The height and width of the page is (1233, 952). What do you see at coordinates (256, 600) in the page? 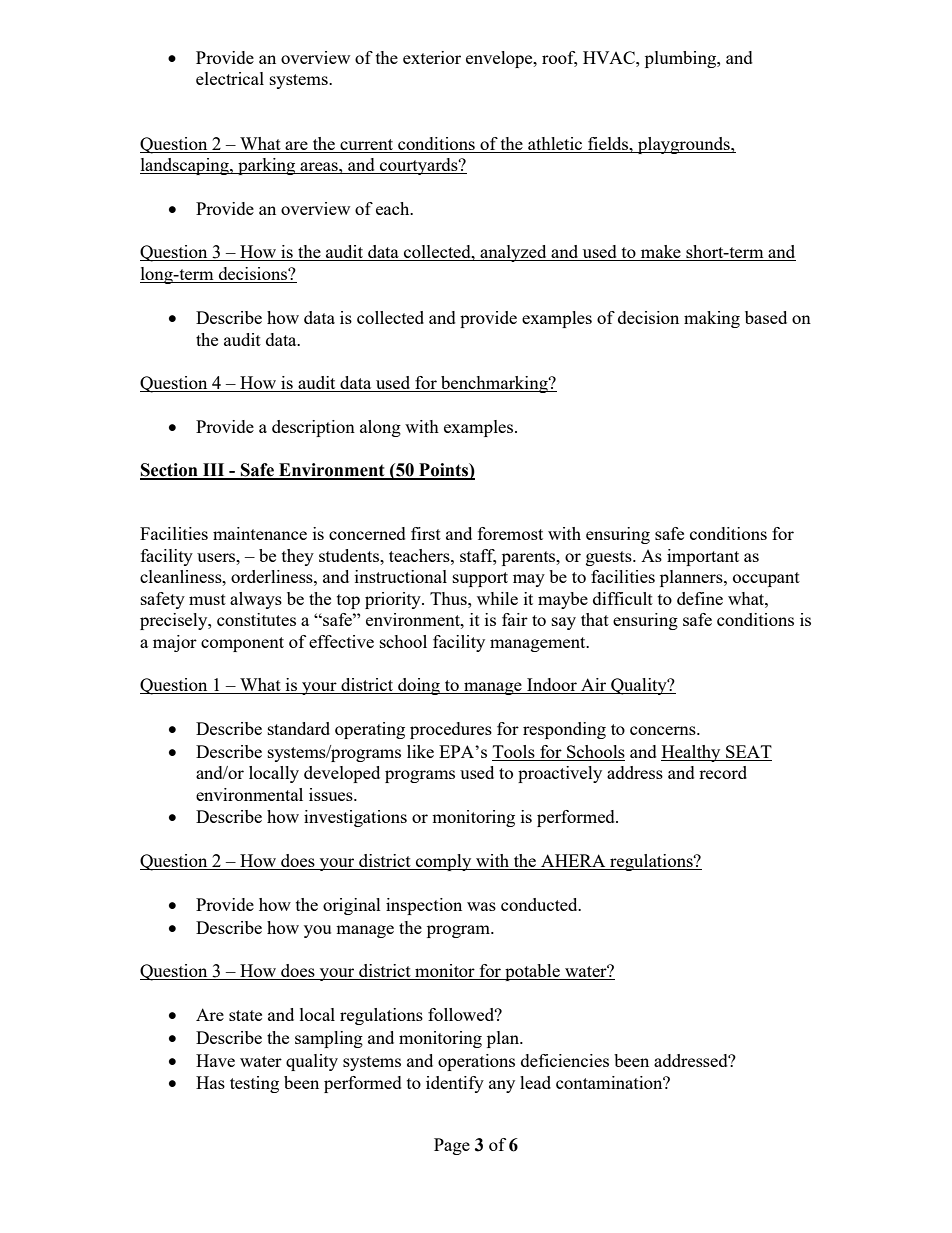
I see `always` at bounding box center [256, 600].
